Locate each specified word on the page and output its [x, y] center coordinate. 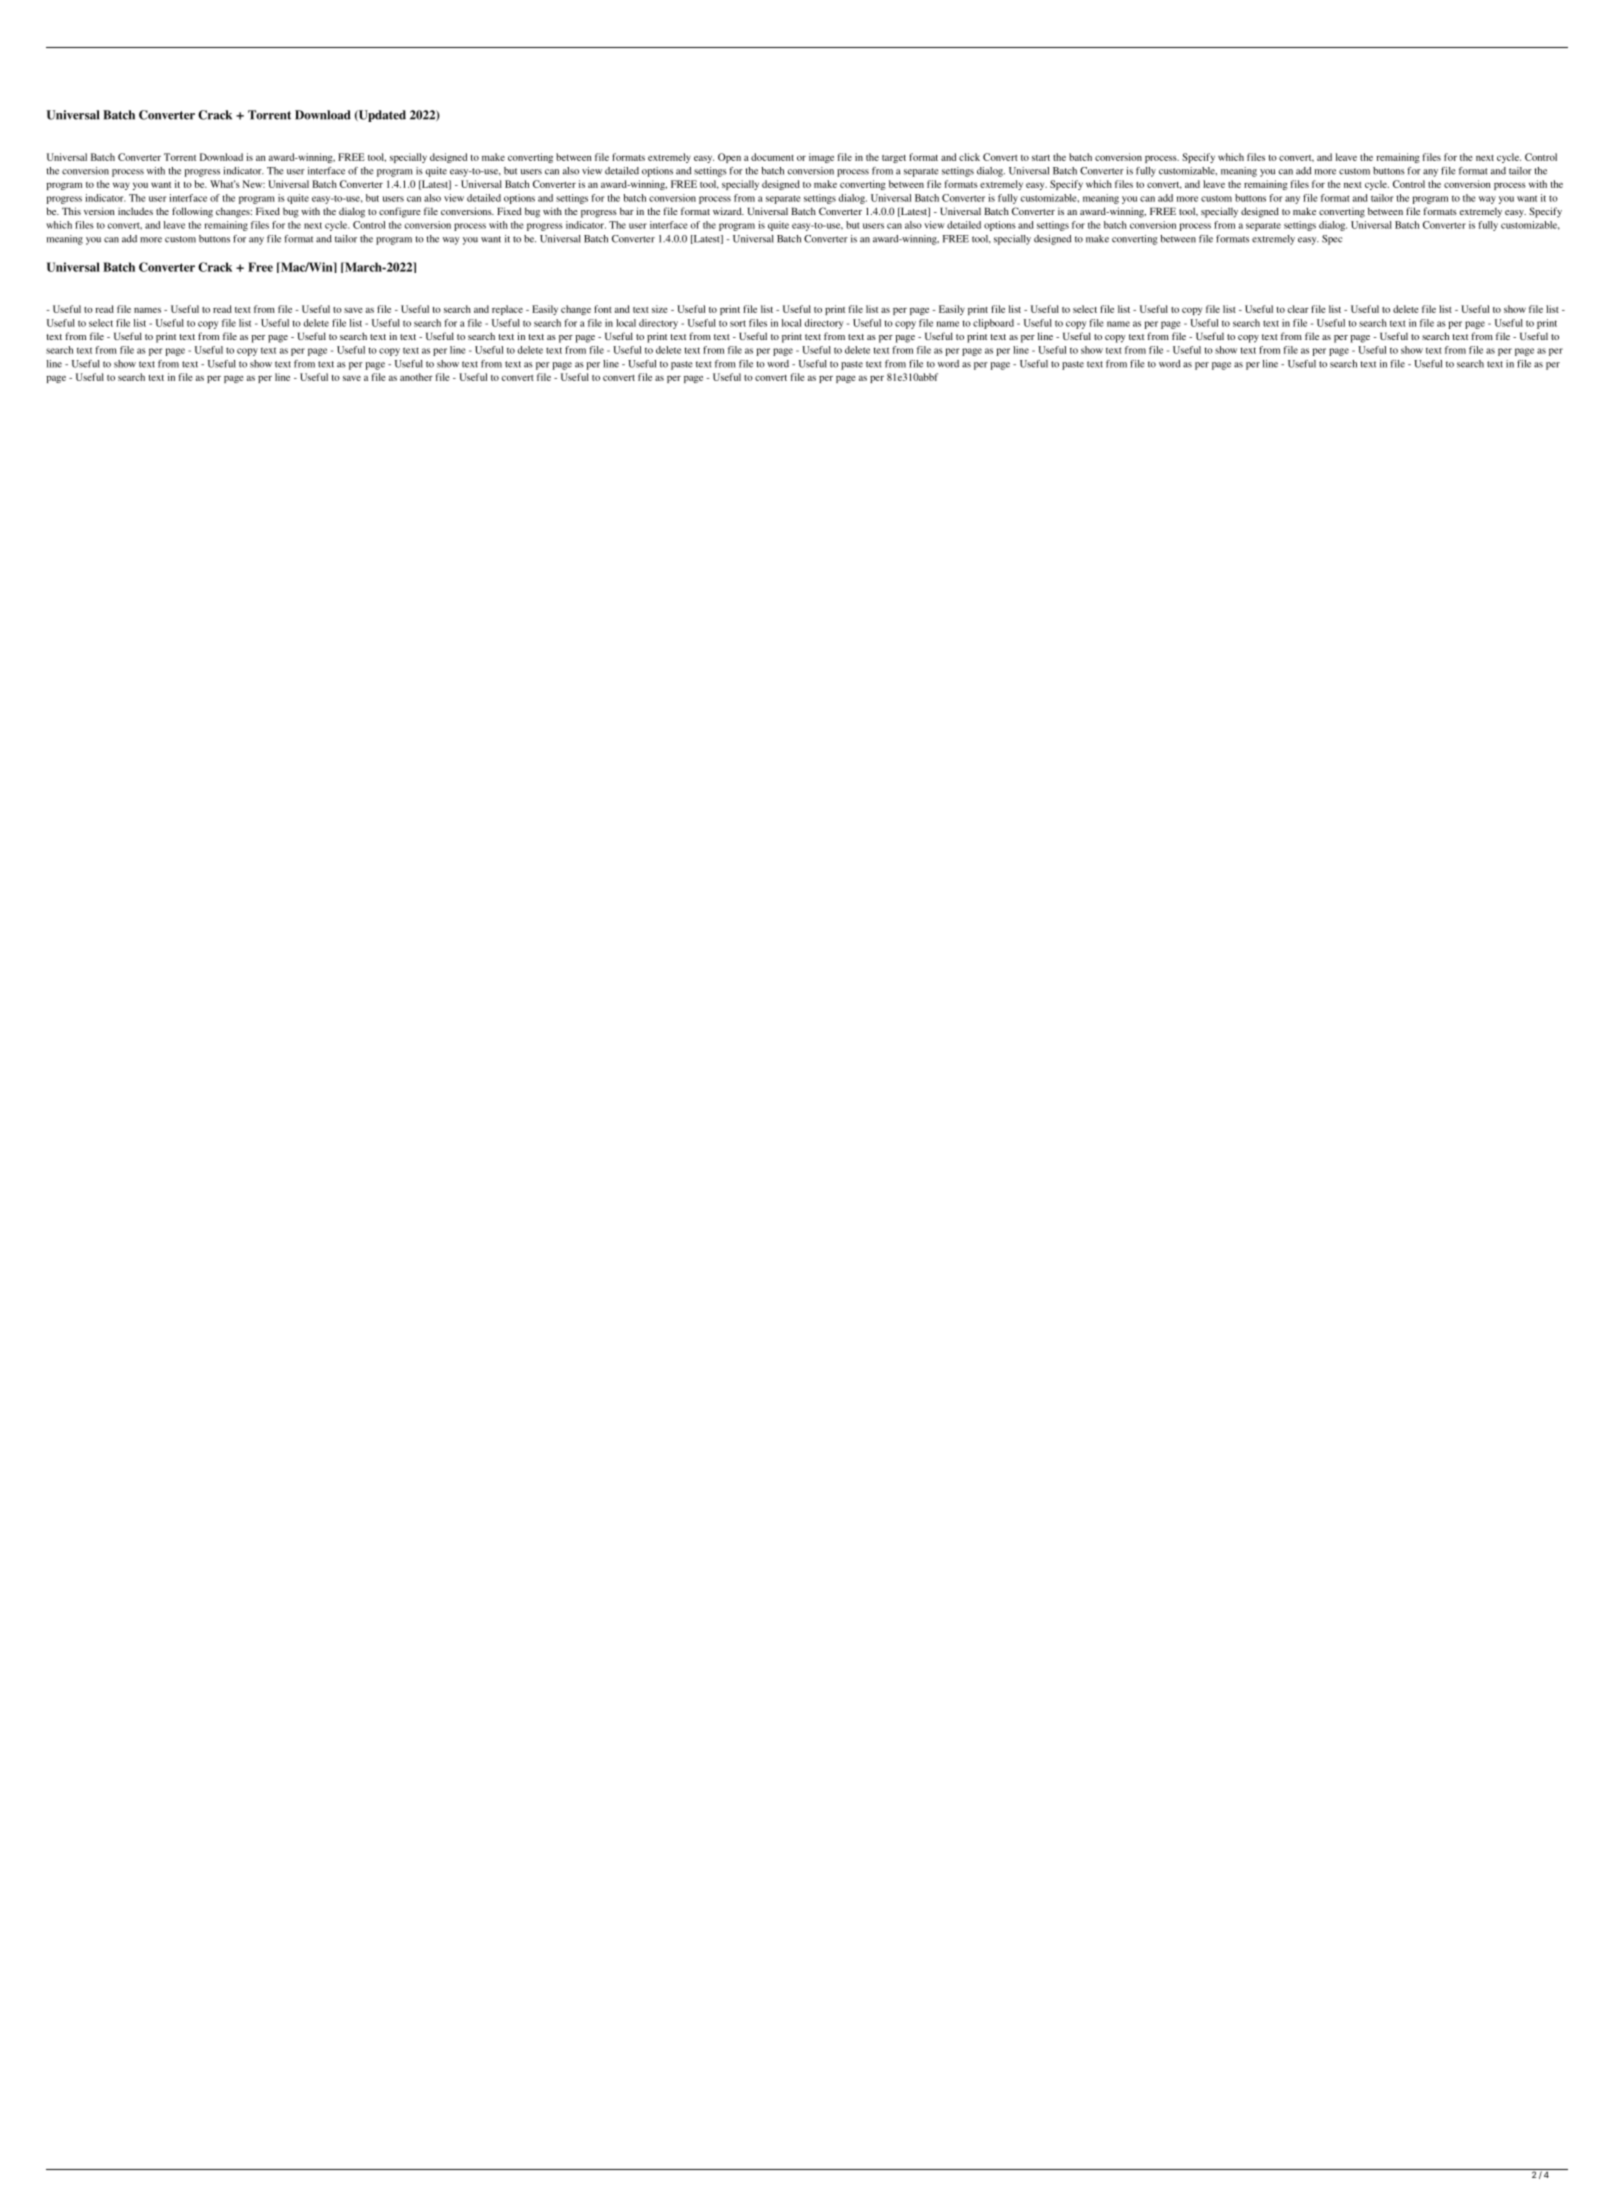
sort [738, 323]
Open [729, 158]
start [1041, 158]
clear [1298, 309]
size [660, 309]
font [603, 309]
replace [507, 310]
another [416, 377]
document [772, 157]
